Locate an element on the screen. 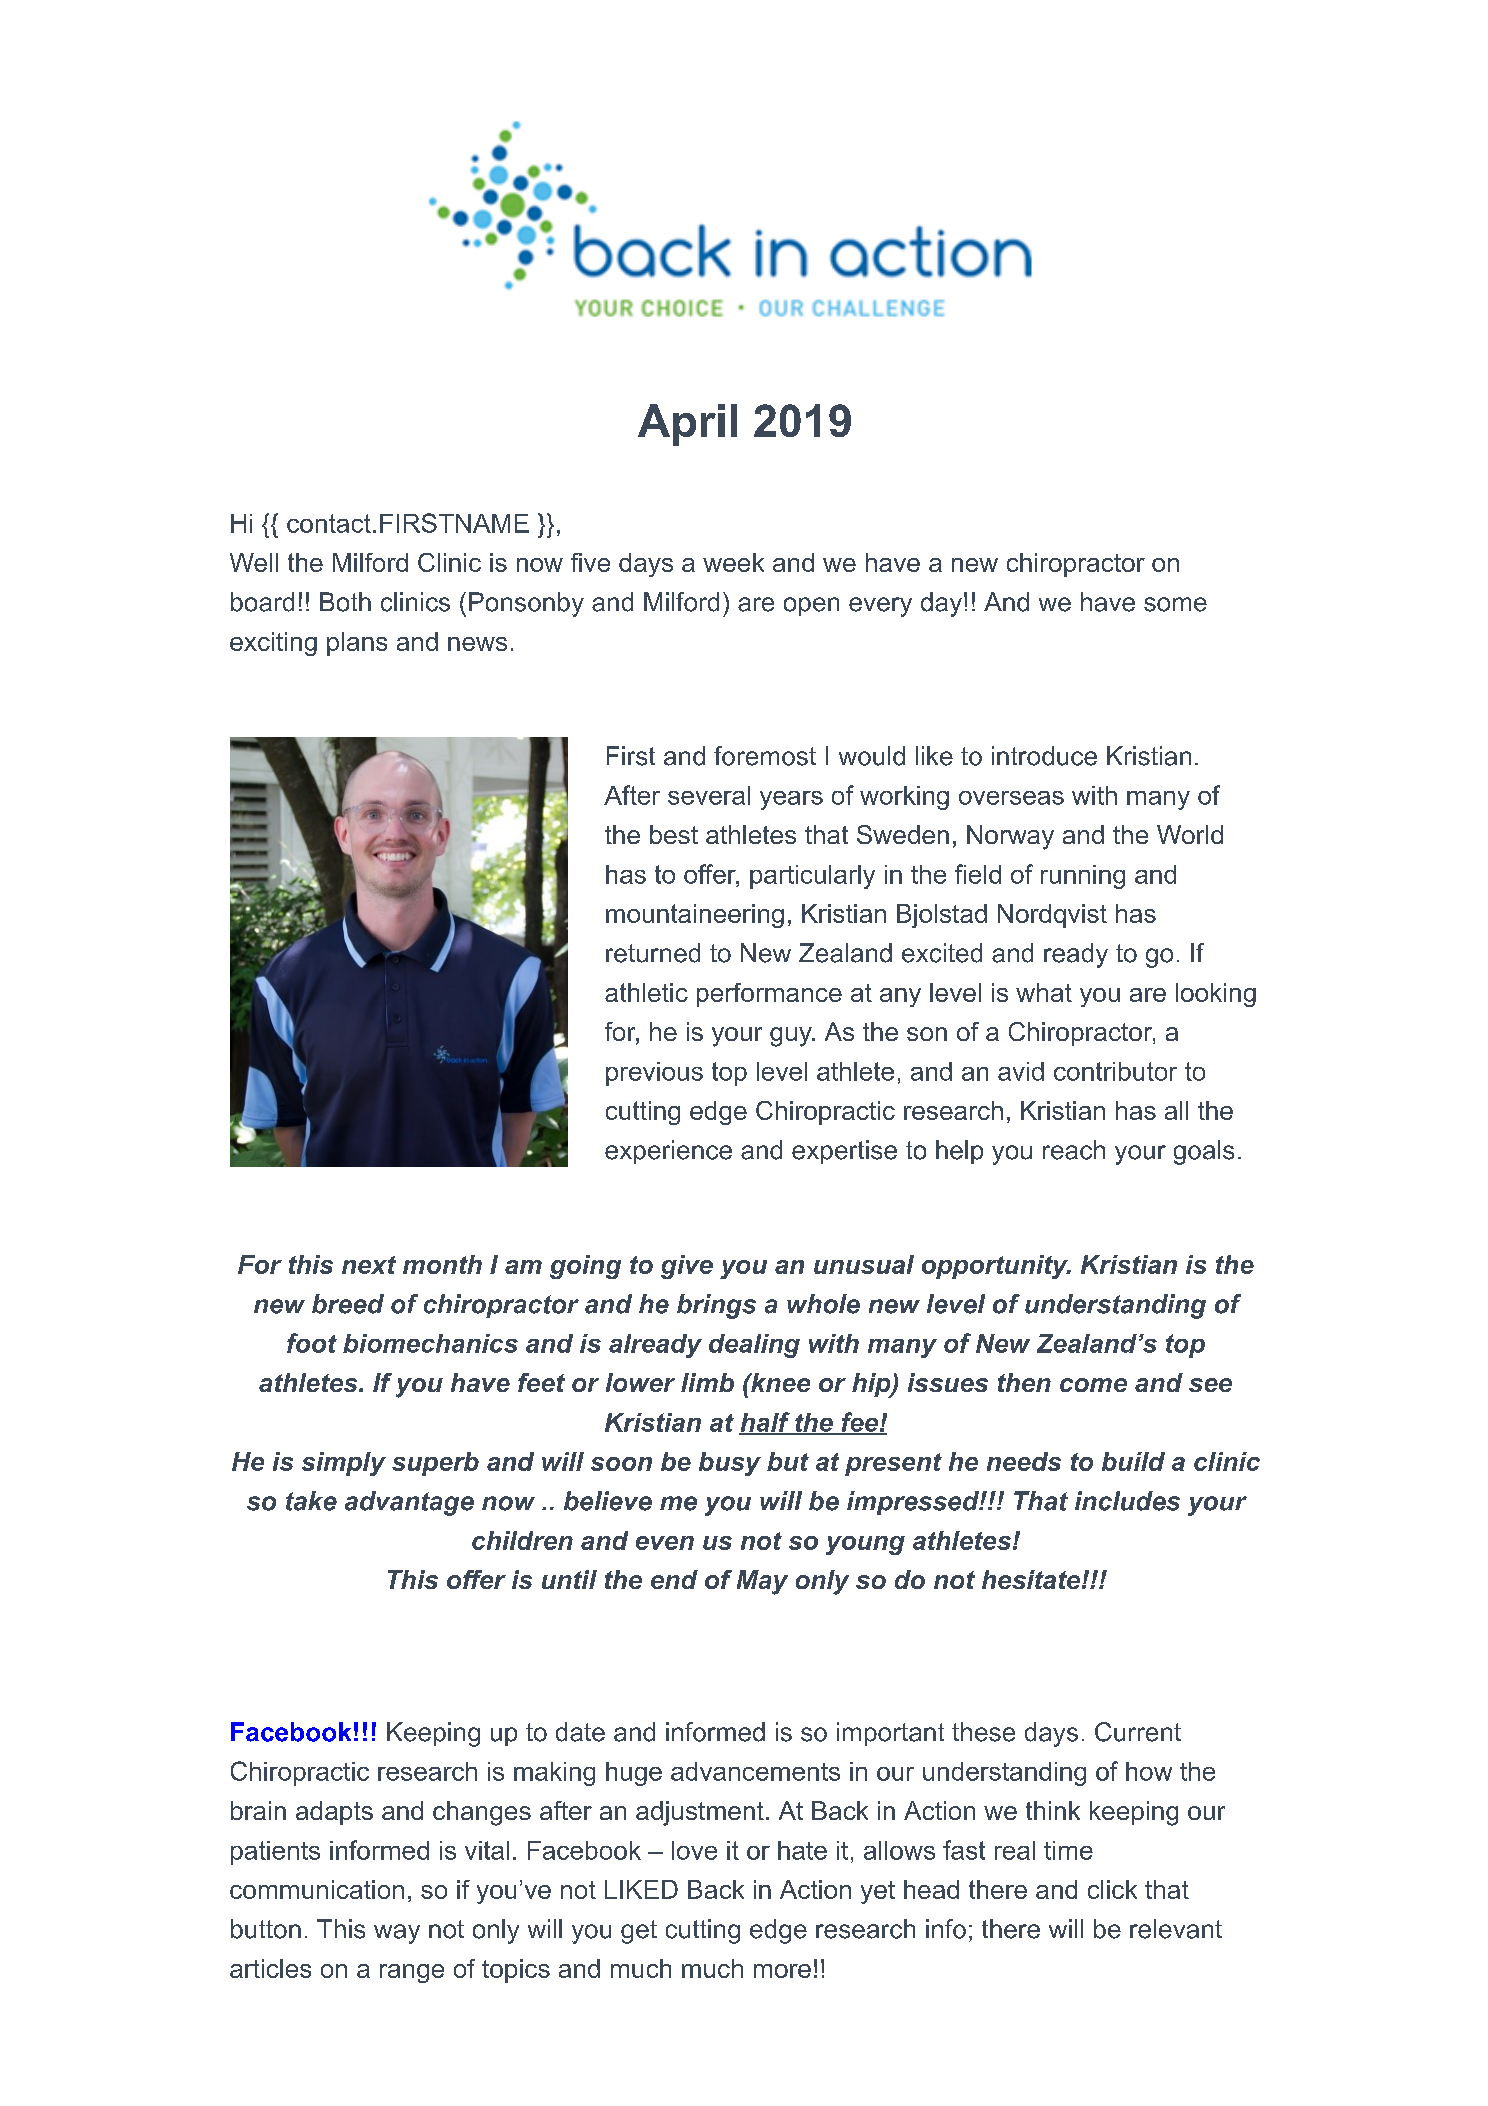 The height and width of the screenshot is (2106, 1488). next is located at coordinates (369, 1265).
